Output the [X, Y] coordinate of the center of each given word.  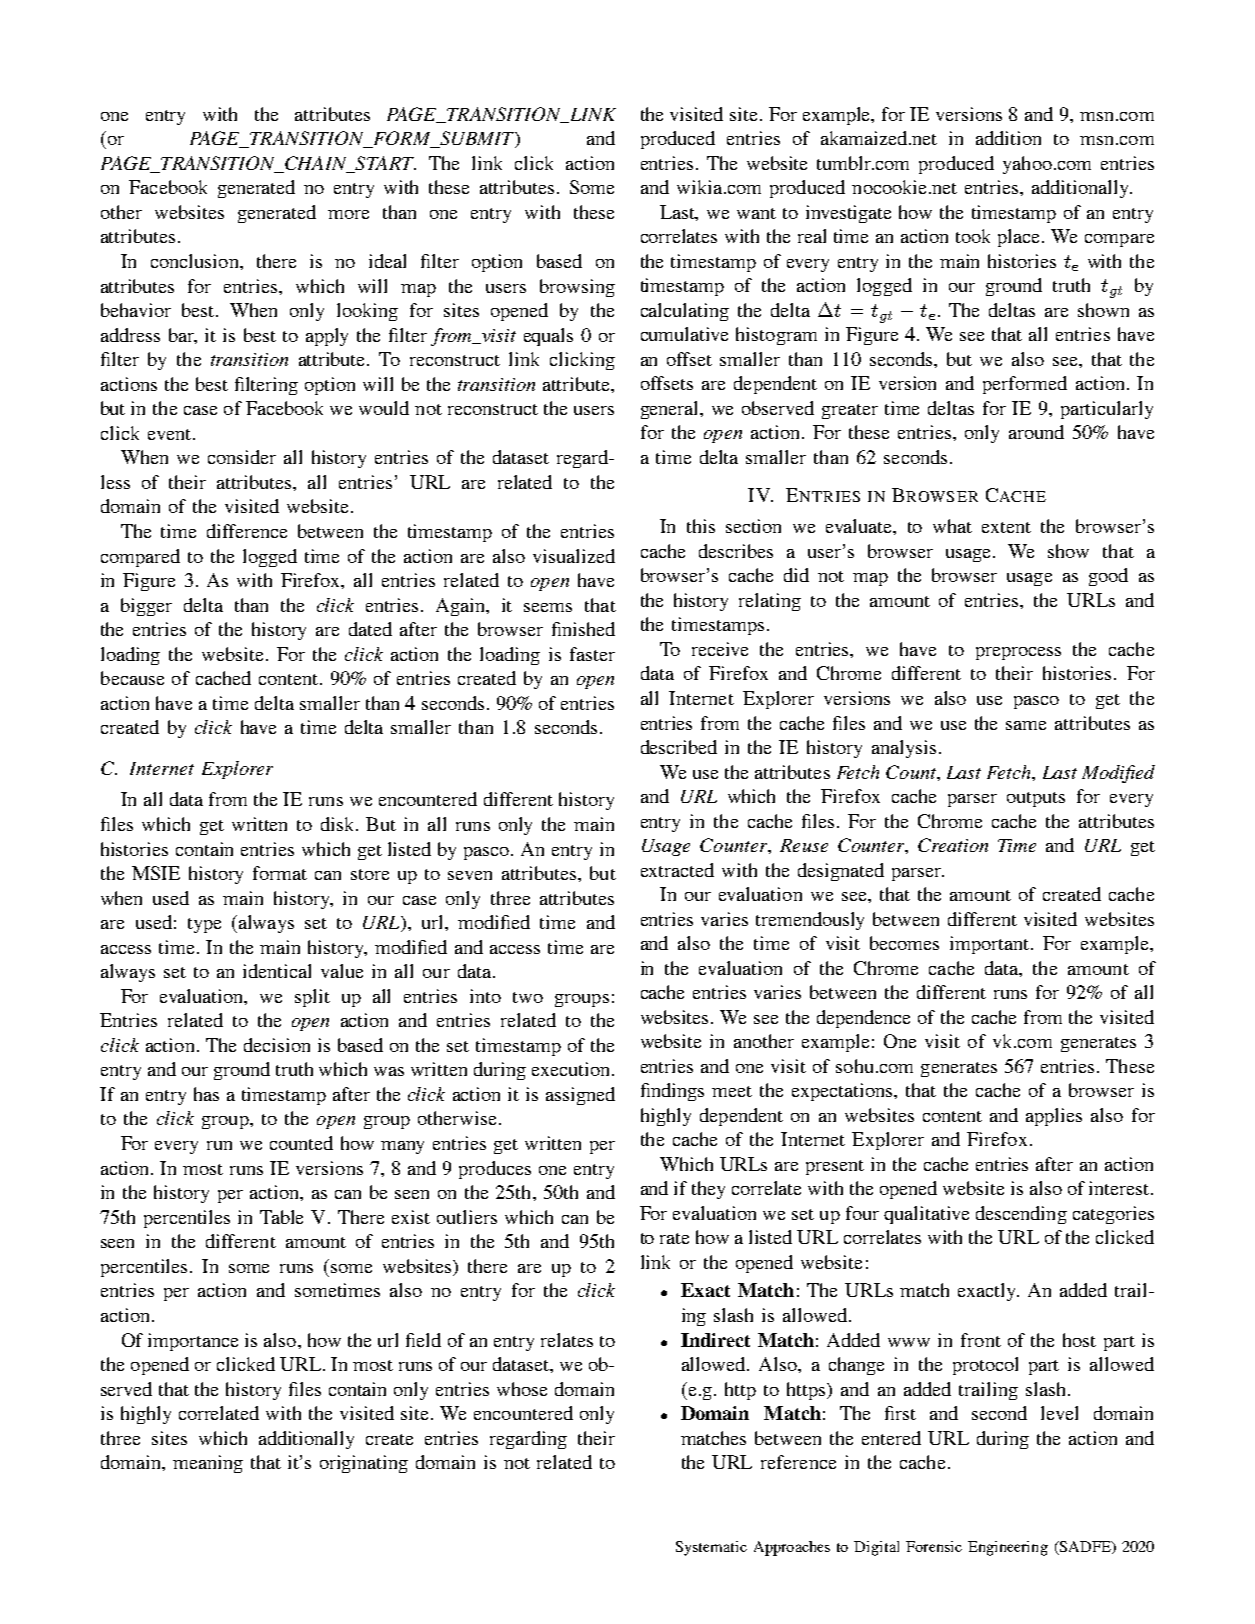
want [756, 213]
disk [339, 824]
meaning [208, 1464]
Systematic [711, 1548]
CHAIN [316, 164]
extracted [677, 870]
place [1020, 238]
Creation [953, 845]
